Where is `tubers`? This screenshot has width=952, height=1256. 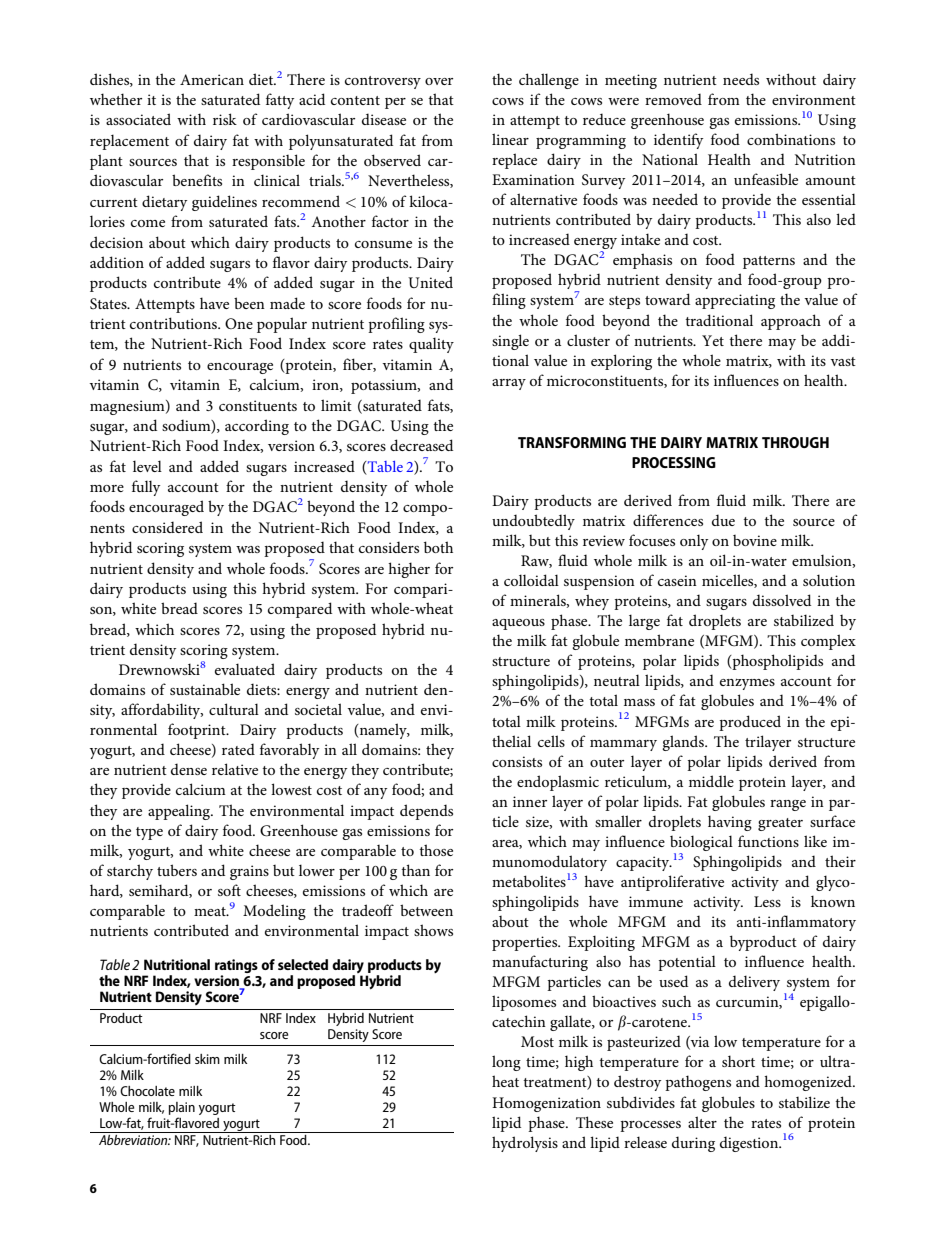 tubers is located at coordinates (177, 870).
